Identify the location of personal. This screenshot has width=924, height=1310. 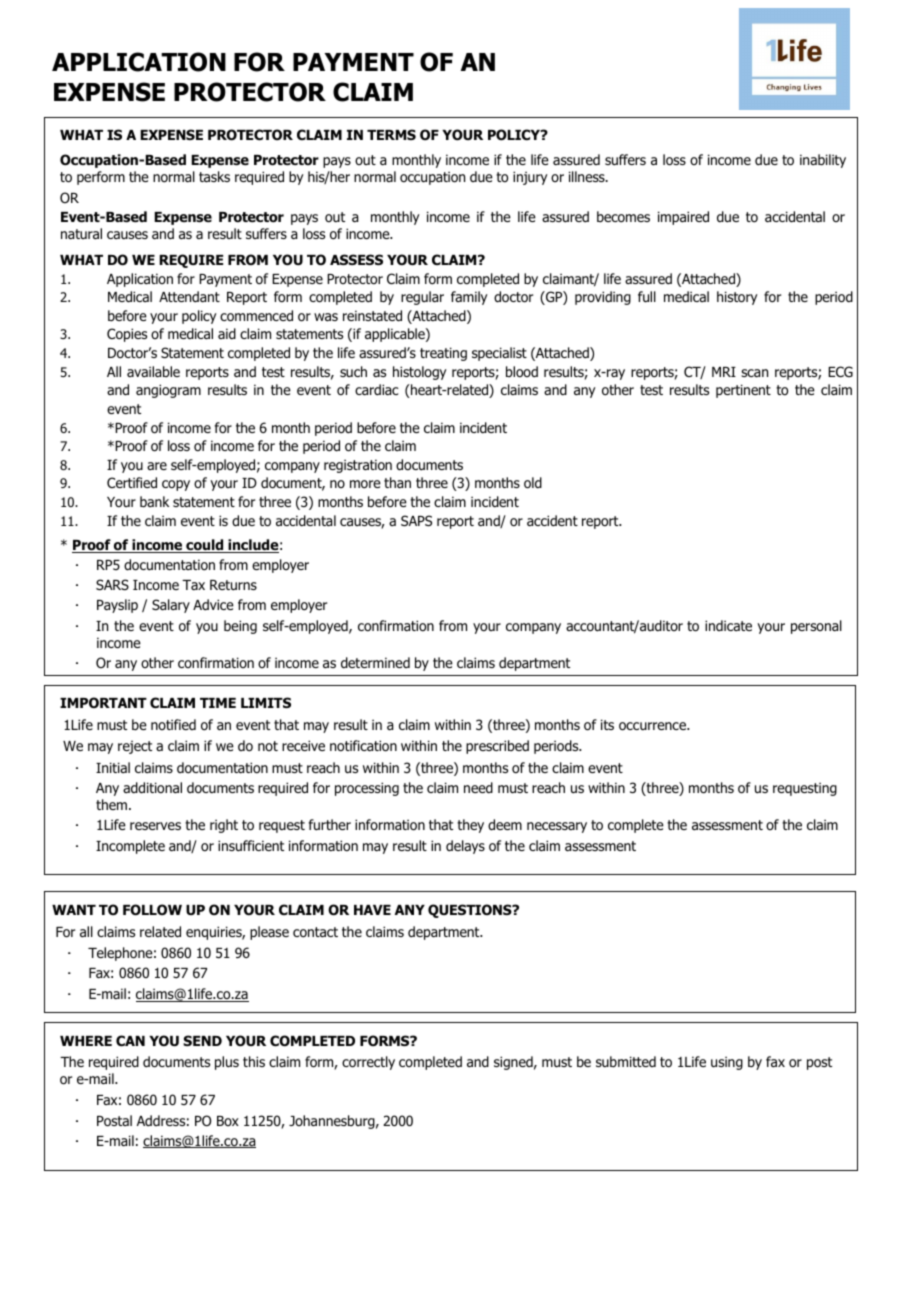
(816, 627).
